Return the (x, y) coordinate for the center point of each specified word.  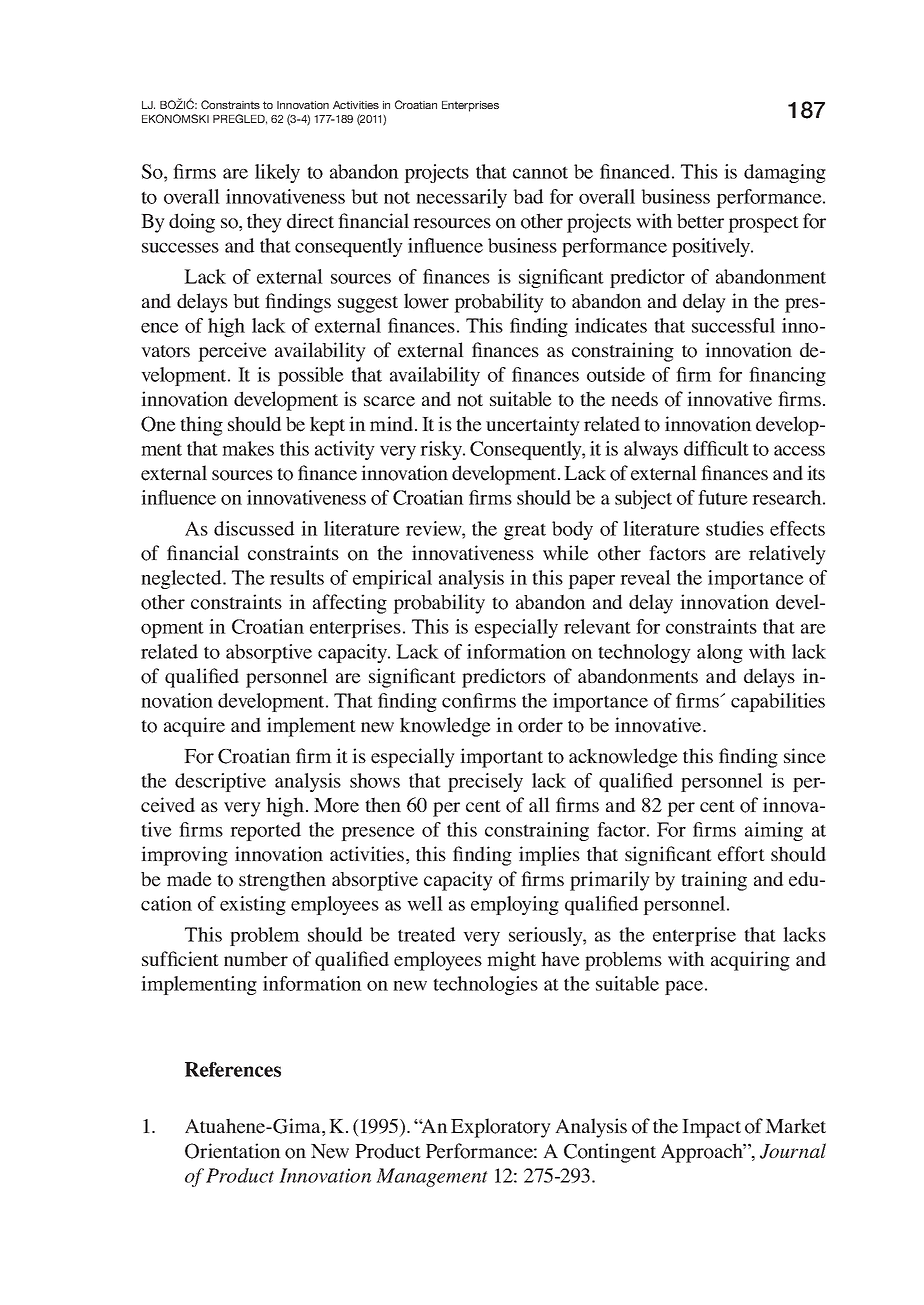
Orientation (233, 1151)
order (540, 725)
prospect (763, 224)
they (264, 223)
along (720, 653)
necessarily (461, 198)
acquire (194, 727)
